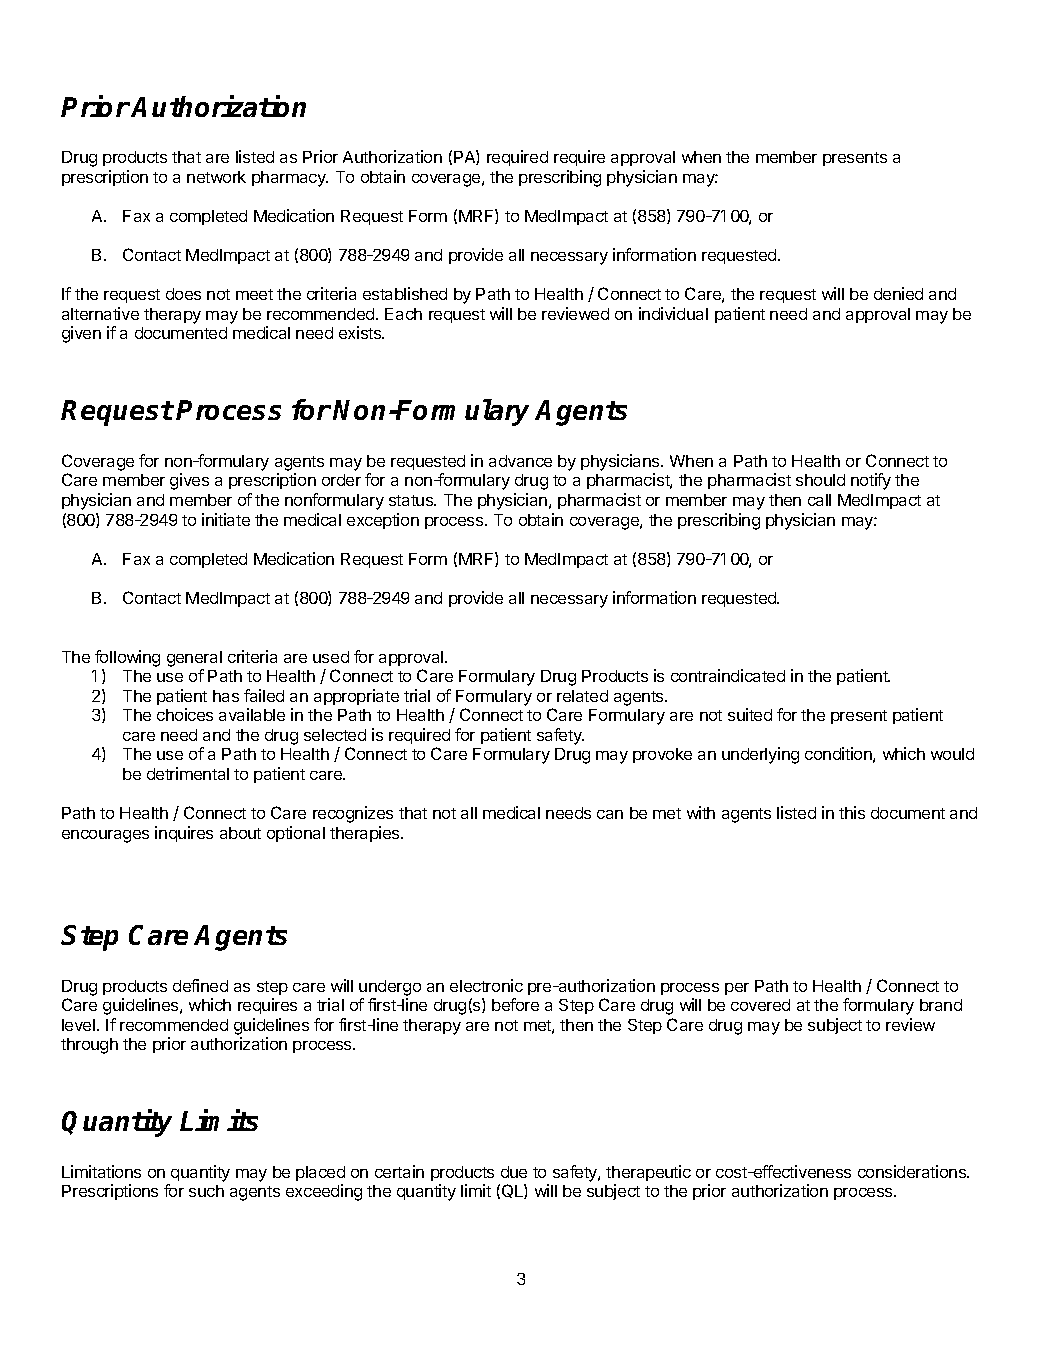  Describe the element at coordinates (486, 985) in the screenshot. I see `electronic` at that location.
